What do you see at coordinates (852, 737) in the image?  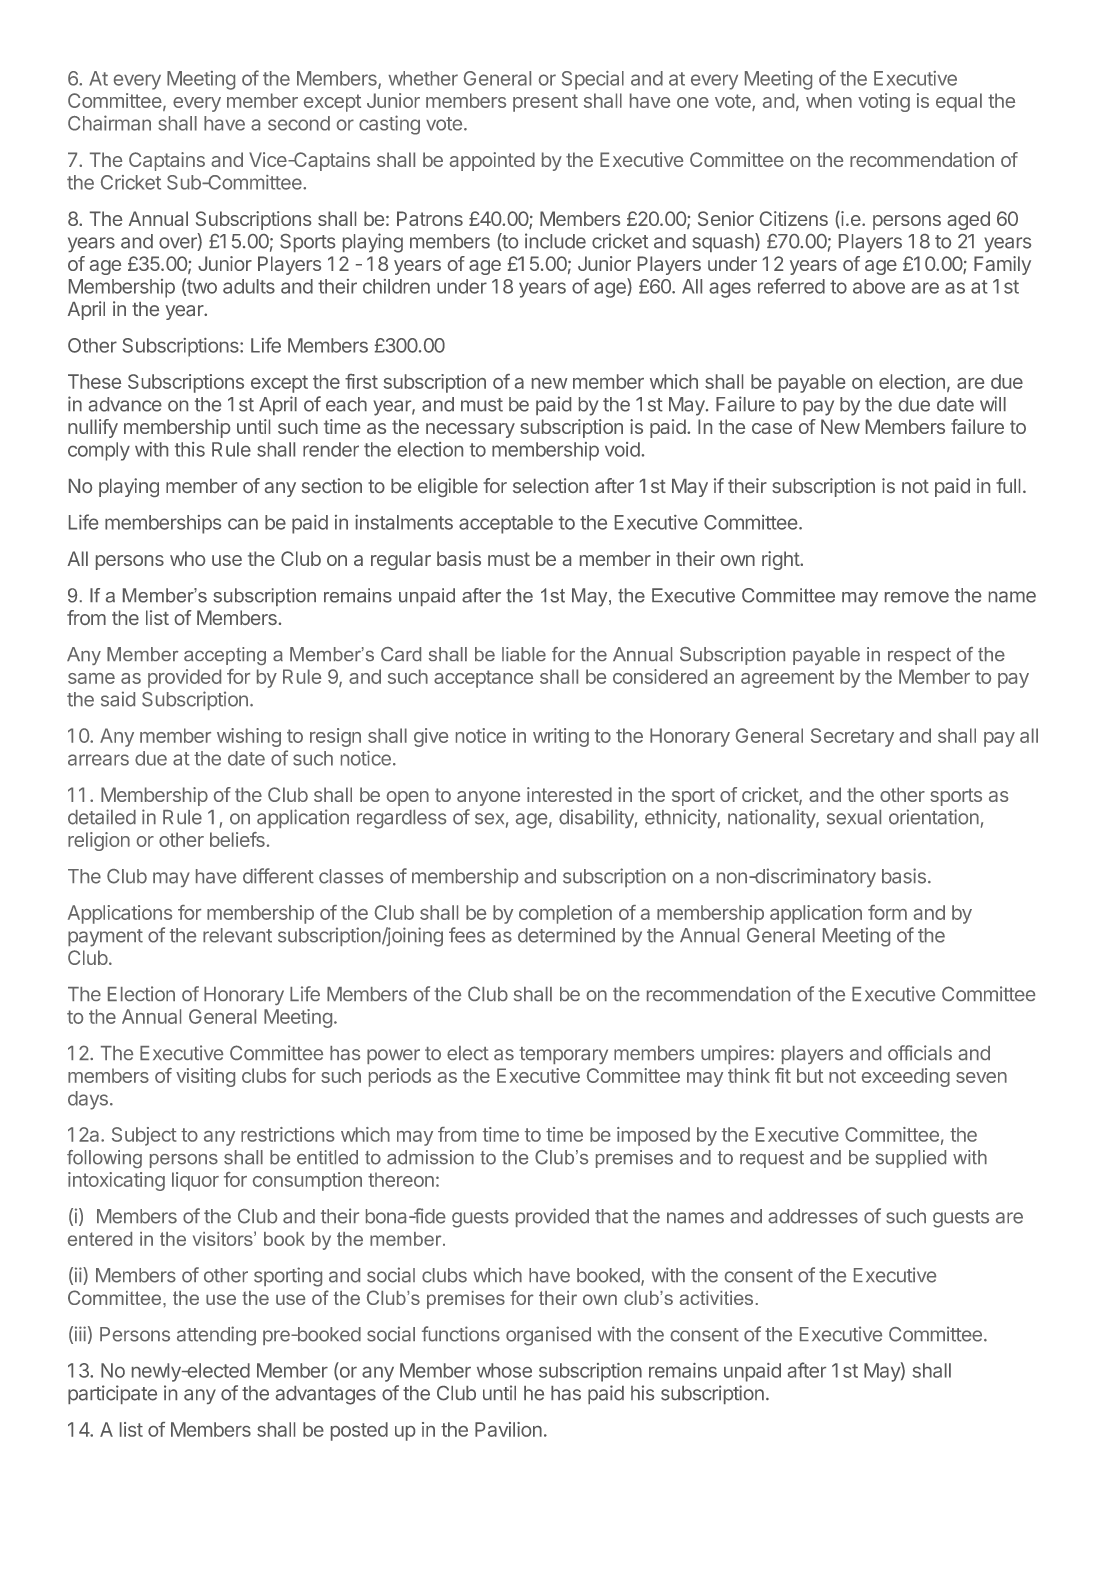 I see `Secretary` at bounding box center [852, 737].
